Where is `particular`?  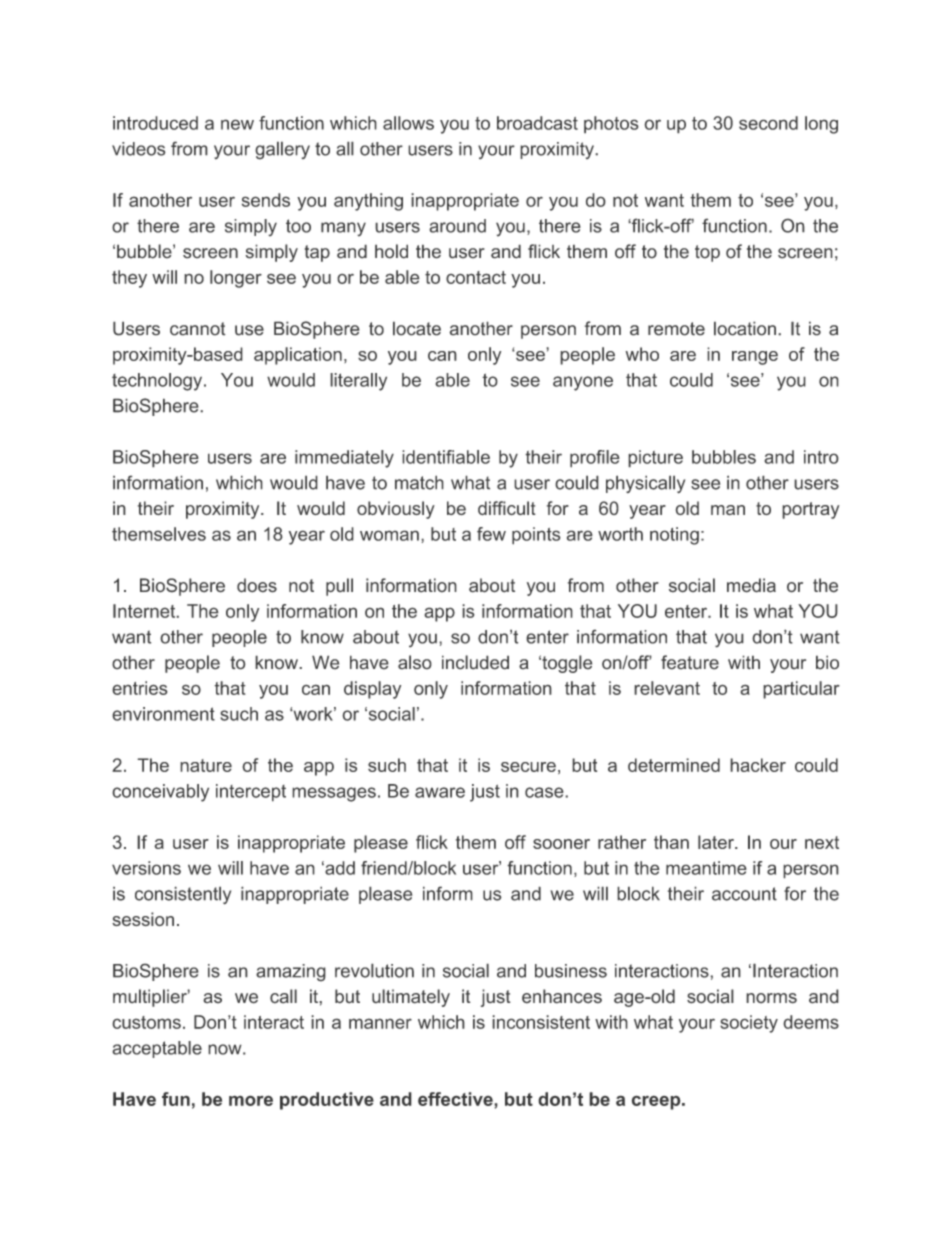 particular is located at coordinates (801, 690).
